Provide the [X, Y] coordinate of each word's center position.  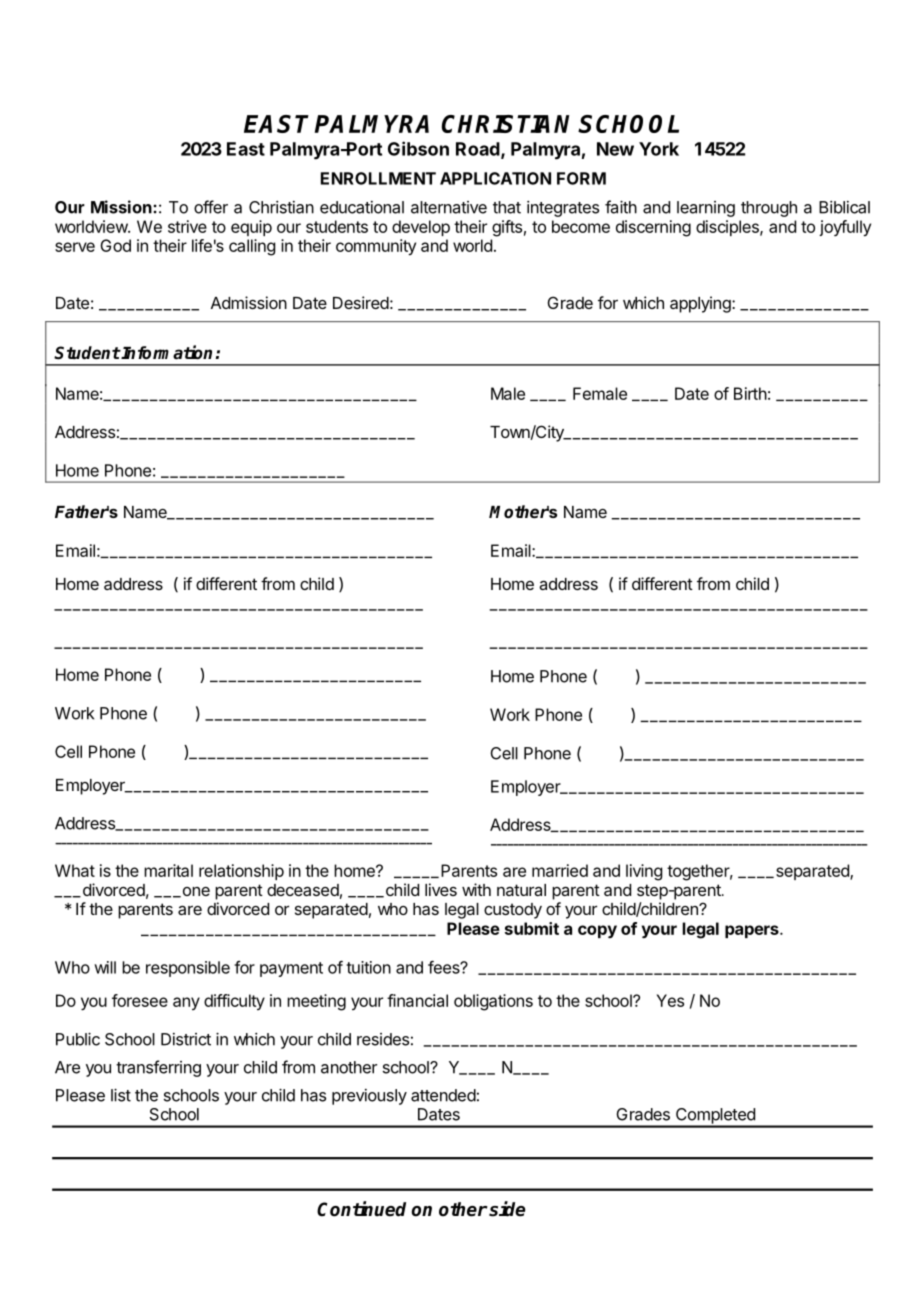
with [476, 889]
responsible [188, 969]
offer [211, 207]
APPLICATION [495, 178]
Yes [670, 1000]
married [560, 870]
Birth [750, 393]
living [644, 872]
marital [168, 870]
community [376, 247]
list [121, 1095]
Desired [361, 302]
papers [753, 931]
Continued [361, 1209]
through [769, 209]
